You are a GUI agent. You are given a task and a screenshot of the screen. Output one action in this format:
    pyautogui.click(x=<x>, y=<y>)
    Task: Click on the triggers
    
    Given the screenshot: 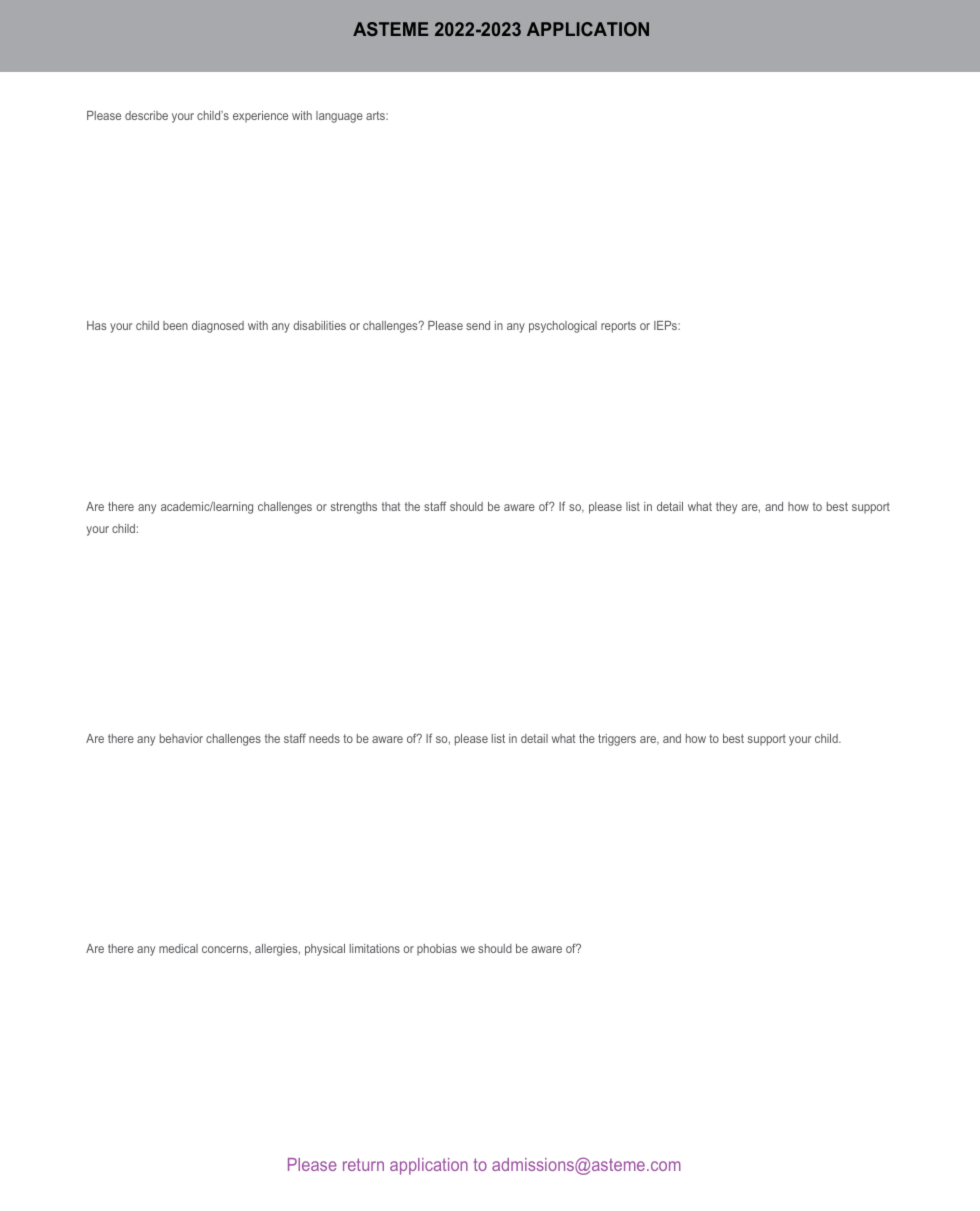 What is the action you would take?
    pyautogui.click(x=617, y=740)
